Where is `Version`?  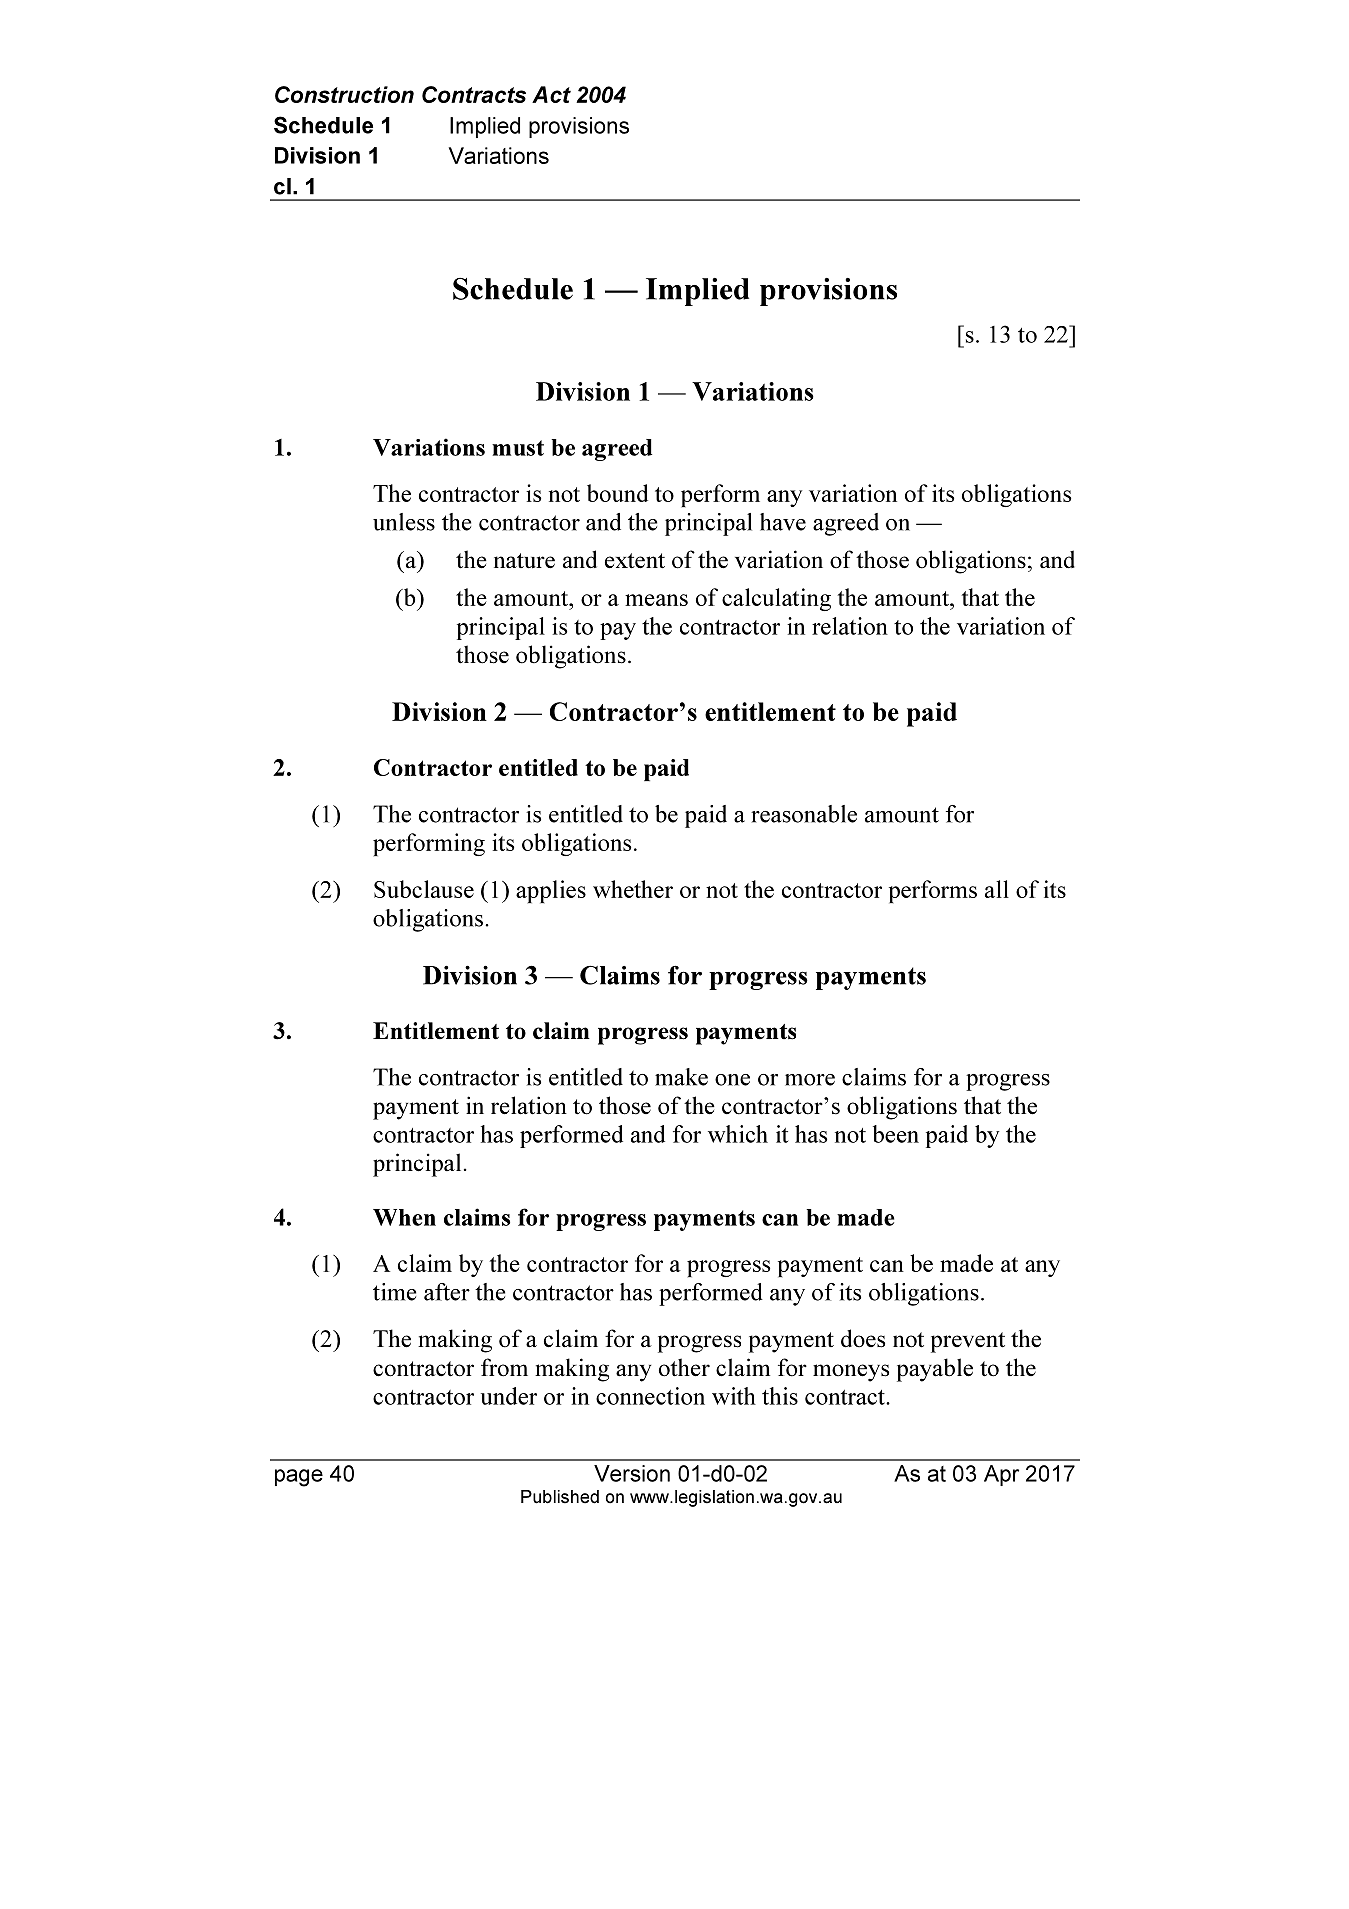 Version is located at coordinates (632, 1473).
